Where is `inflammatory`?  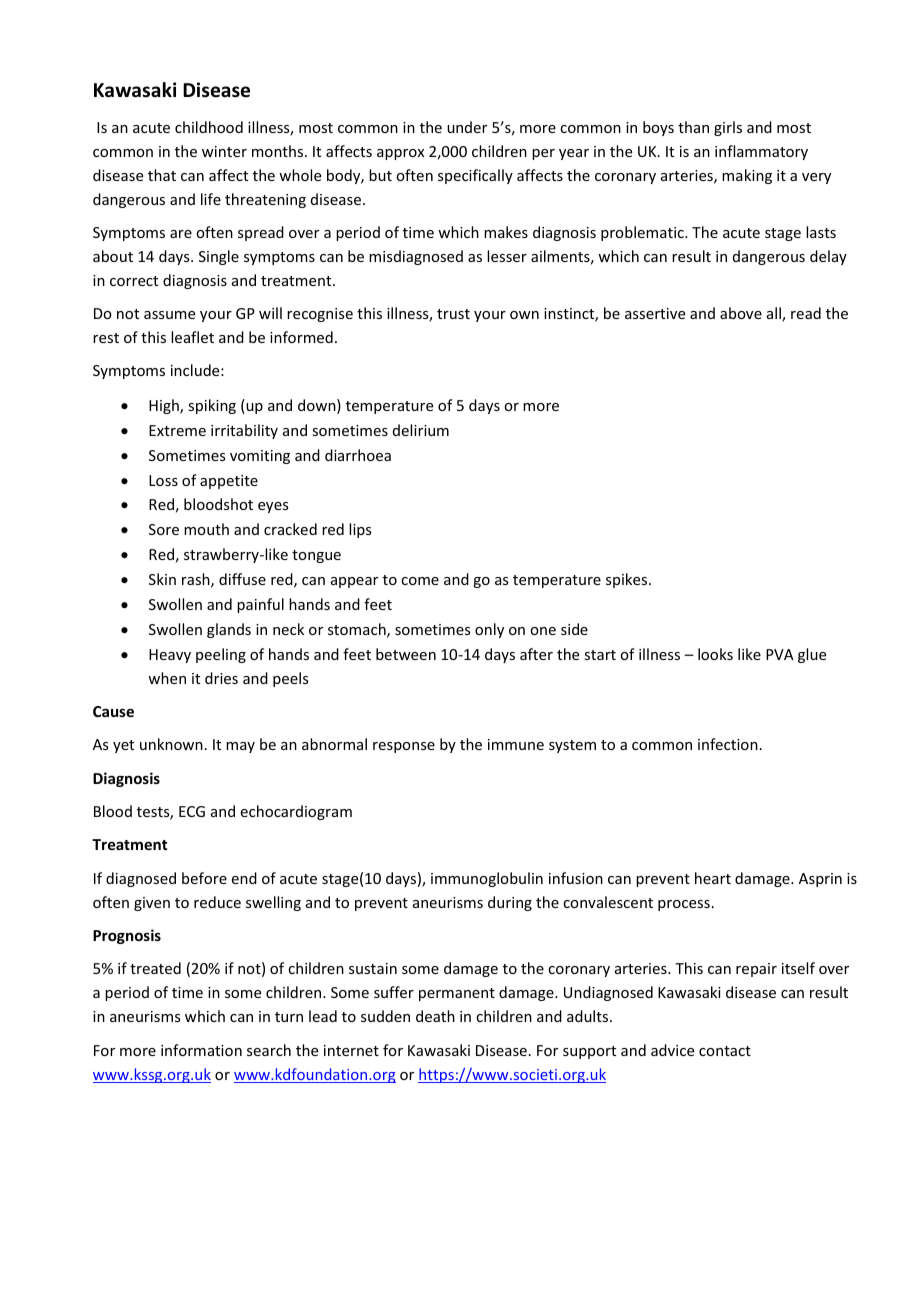 inflammatory is located at coordinates (761, 152).
